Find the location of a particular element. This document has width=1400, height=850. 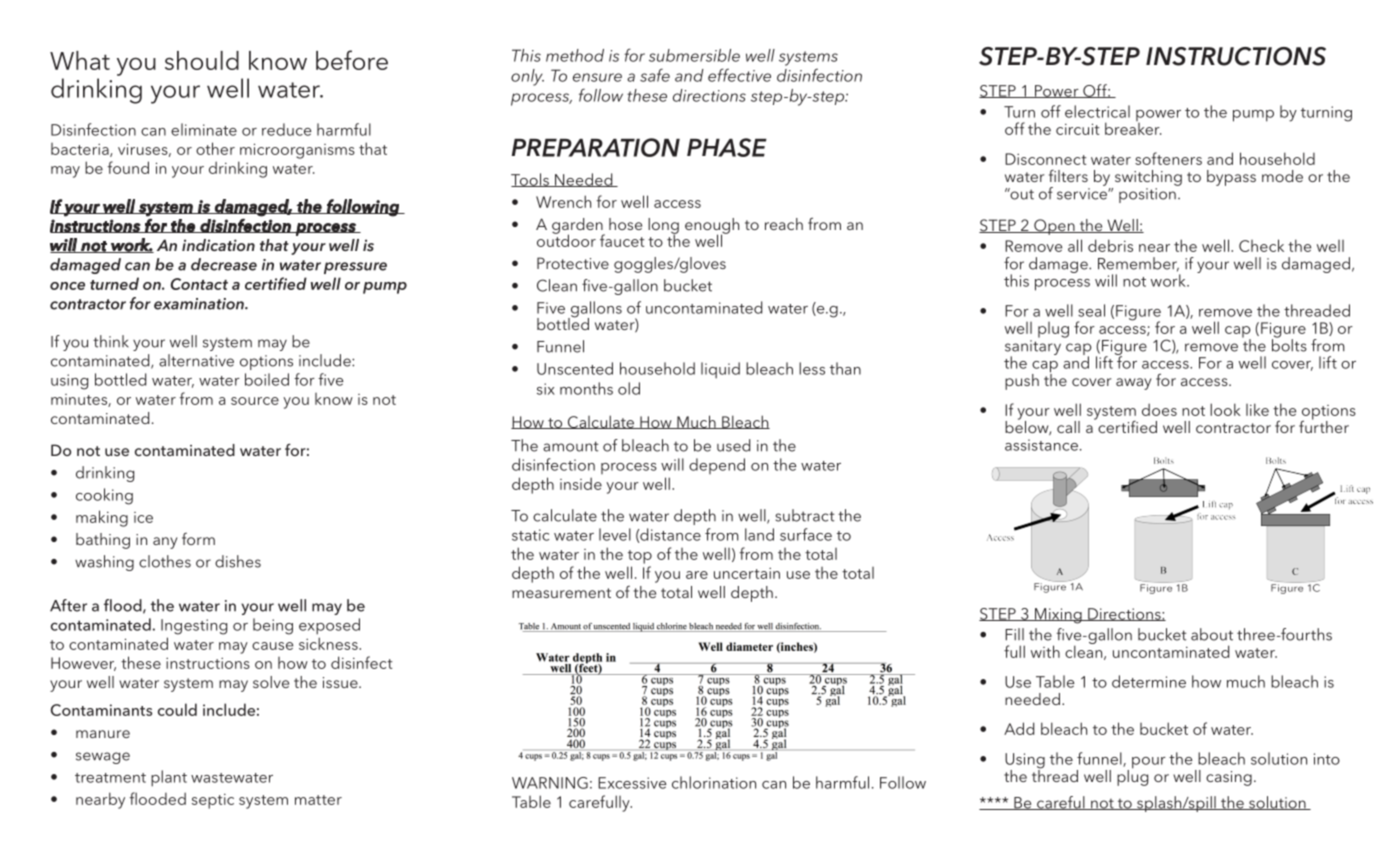

safe is located at coordinates (655, 75).
